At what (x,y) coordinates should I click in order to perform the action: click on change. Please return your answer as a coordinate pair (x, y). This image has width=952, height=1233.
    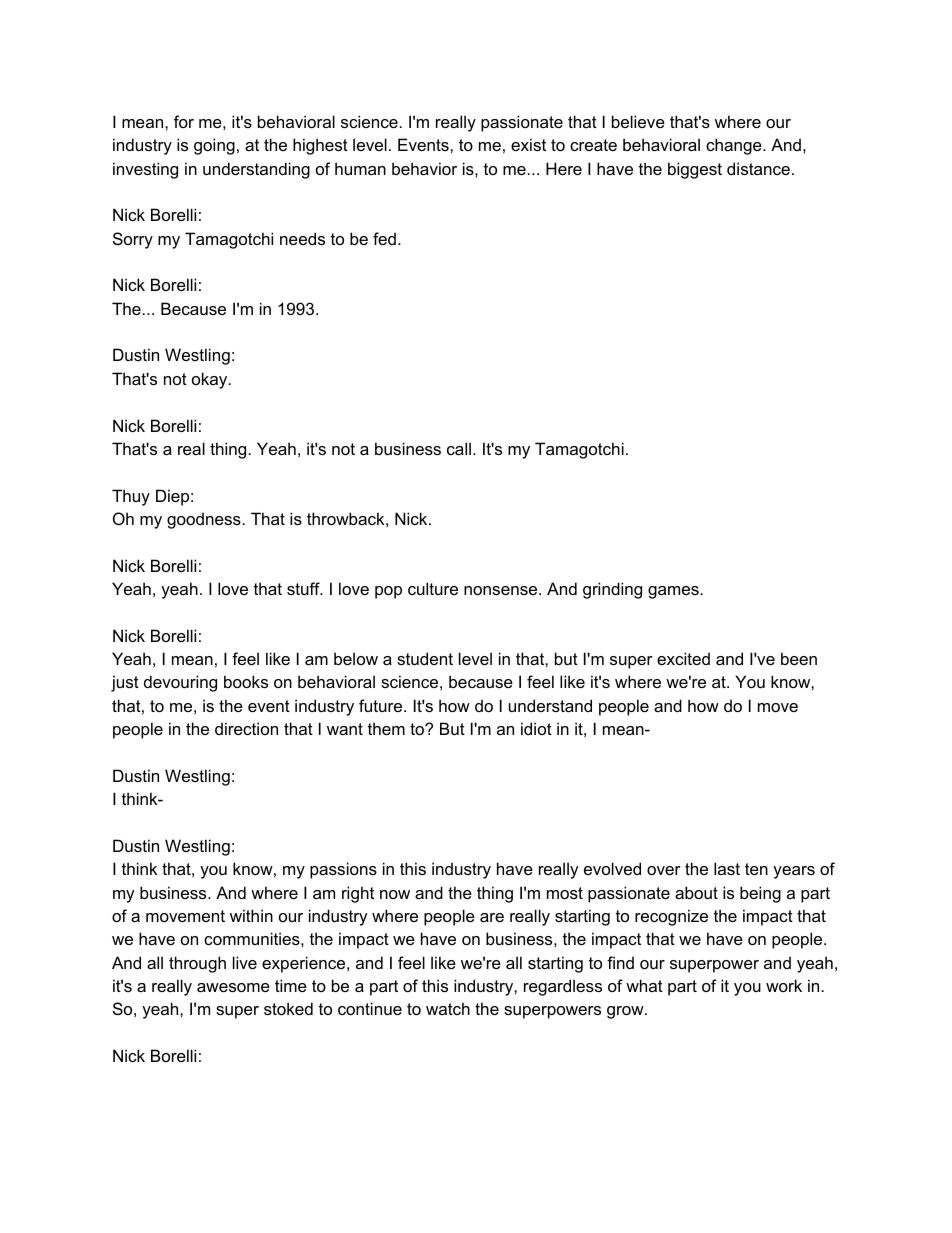
    Looking at the image, I should click on (735, 146).
